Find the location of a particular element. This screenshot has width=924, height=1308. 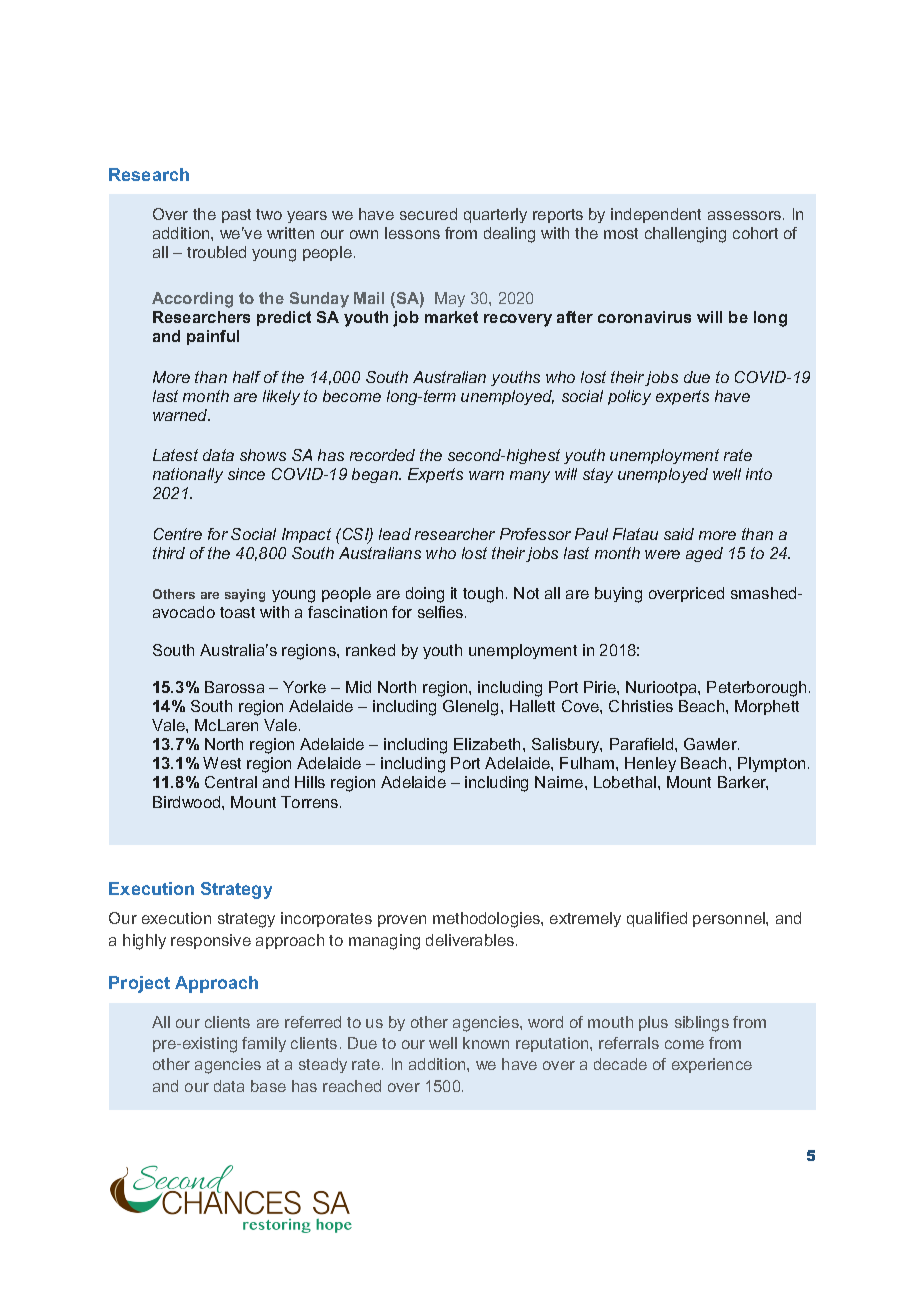

Central is located at coordinates (231, 782).
